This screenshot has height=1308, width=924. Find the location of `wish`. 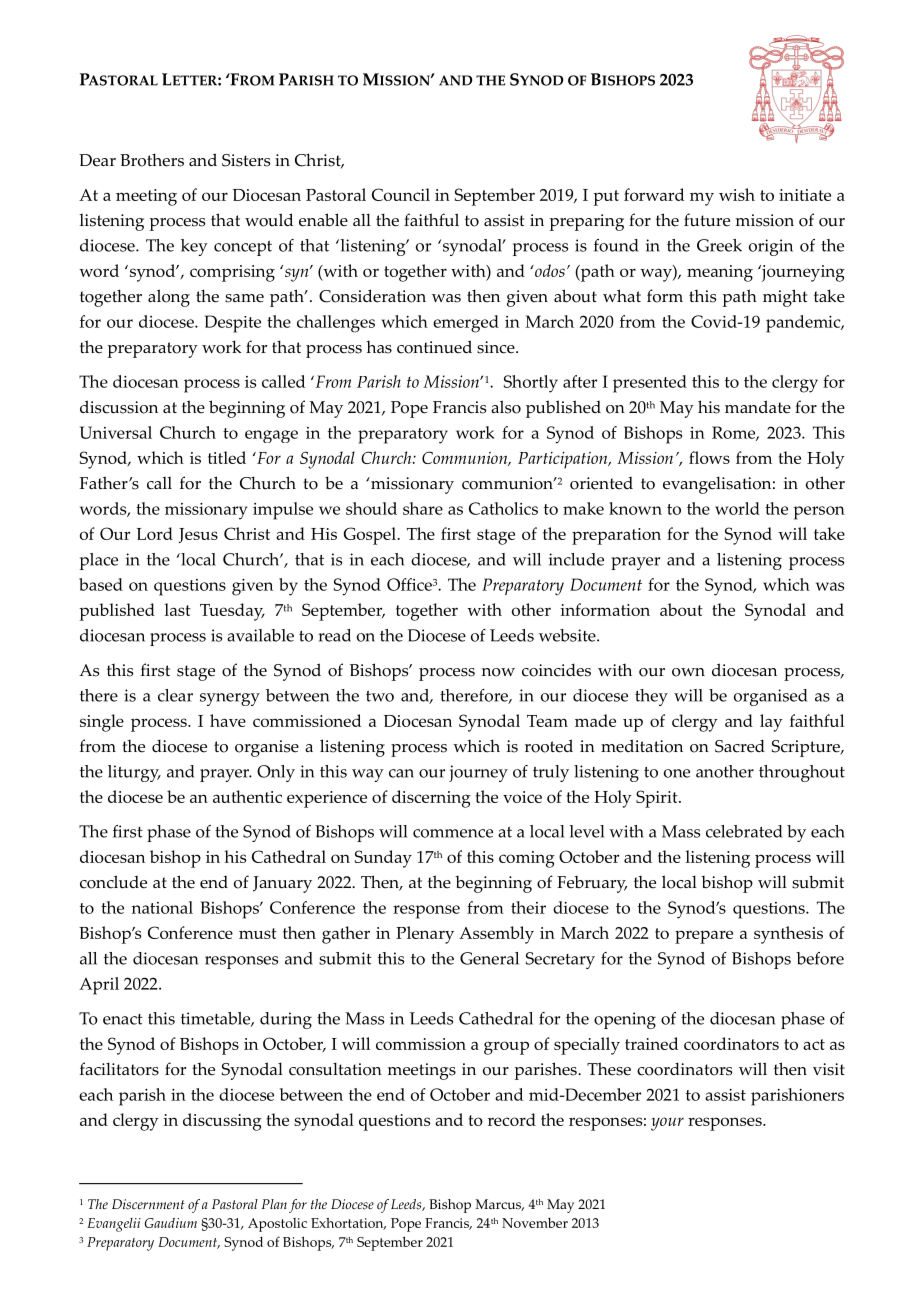

wish is located at coordinates (737, 194).
